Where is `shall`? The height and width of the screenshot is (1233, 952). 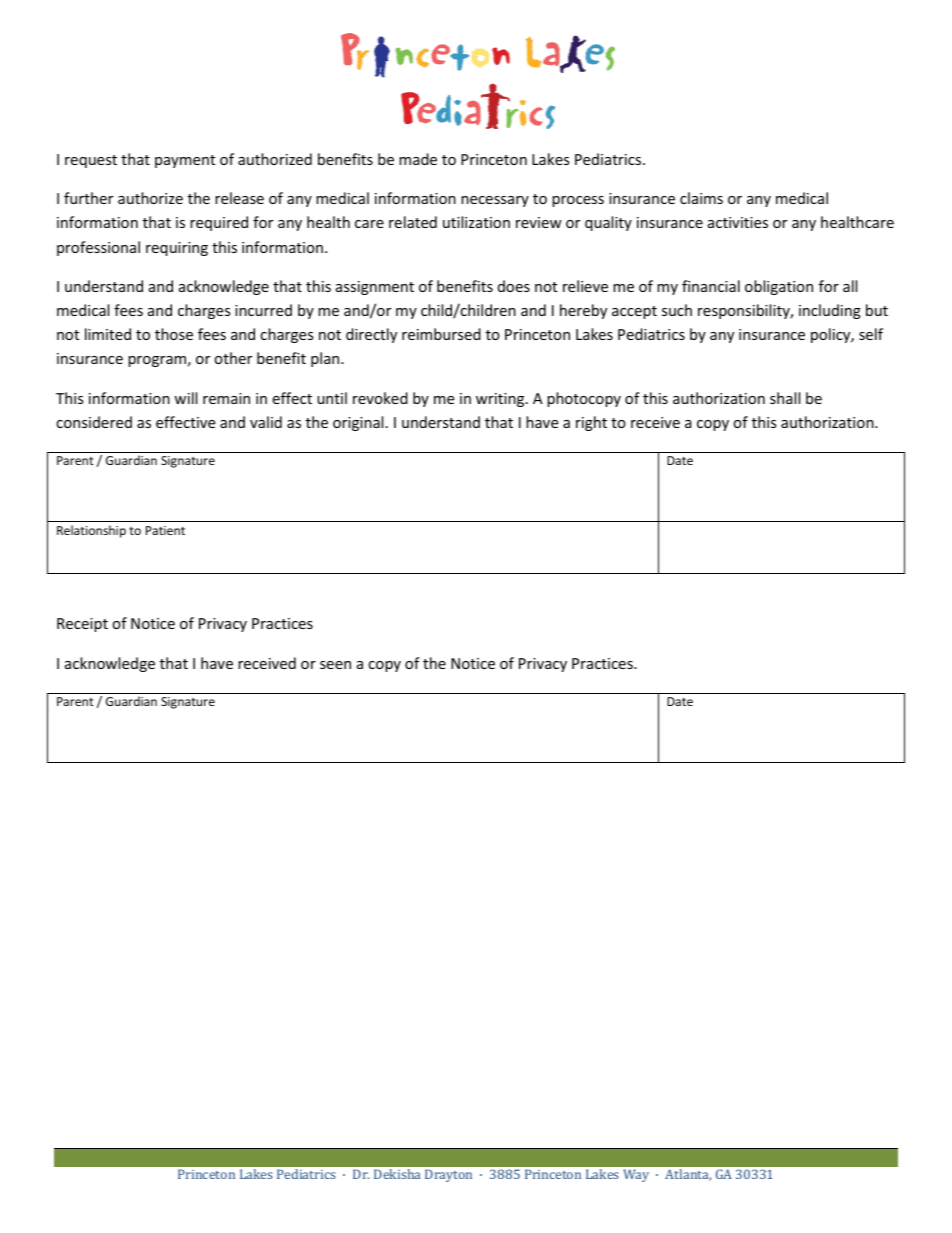 shall is located at coordinates (785, 398).
